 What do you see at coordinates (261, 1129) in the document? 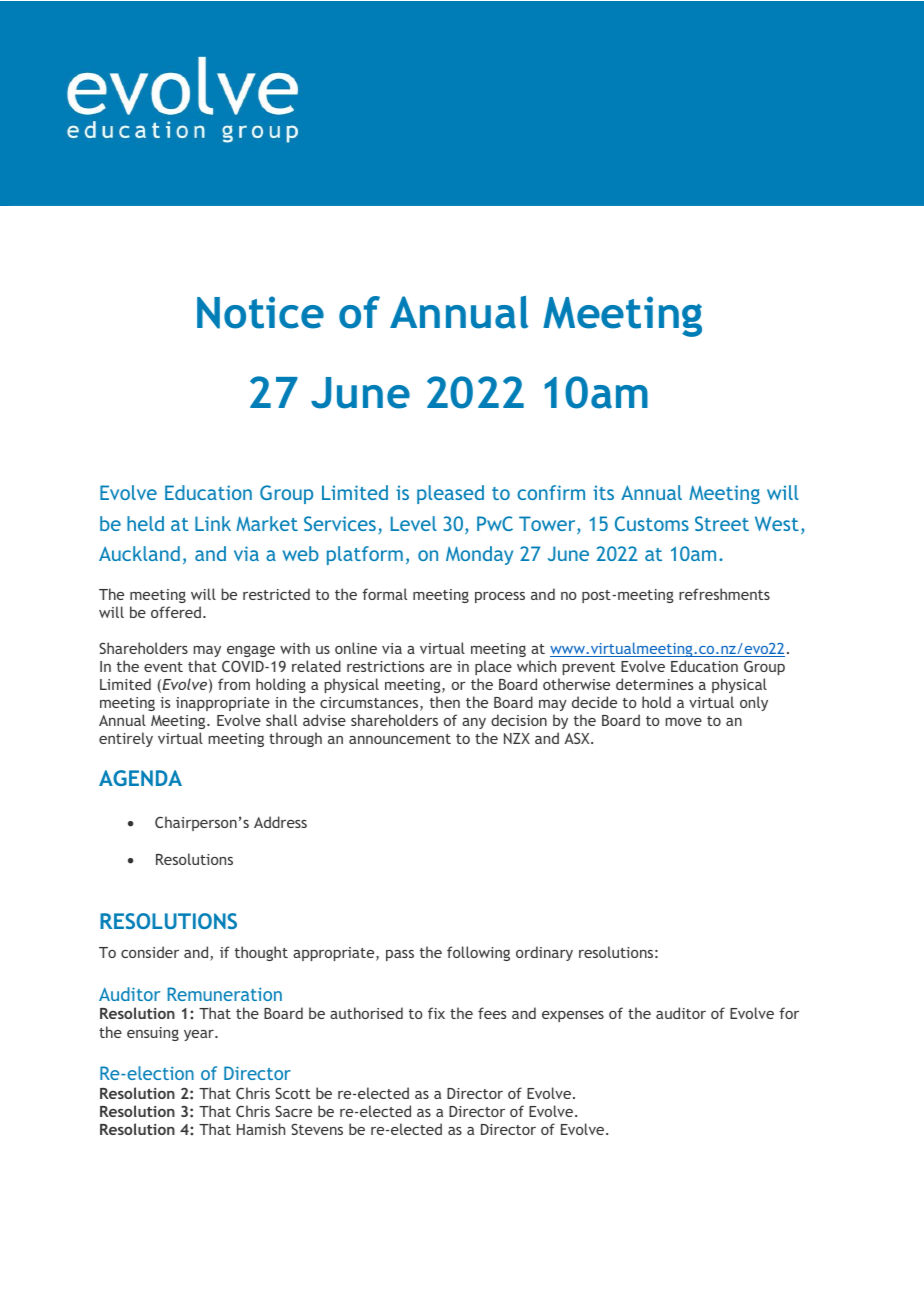
I see `Hamish` at bounding box center [261, 1129].
